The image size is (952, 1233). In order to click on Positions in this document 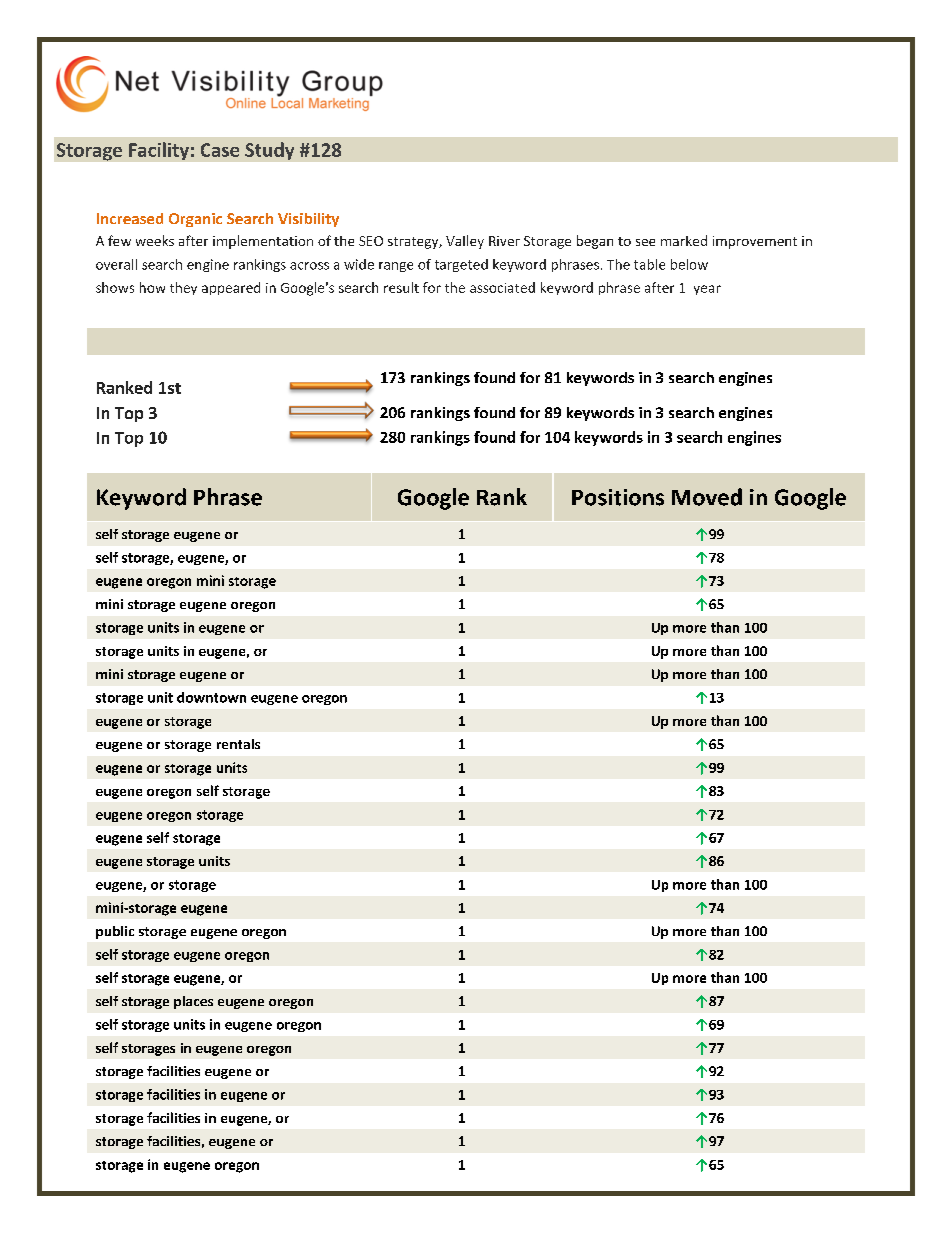, I will do `click(618, 497)`.
